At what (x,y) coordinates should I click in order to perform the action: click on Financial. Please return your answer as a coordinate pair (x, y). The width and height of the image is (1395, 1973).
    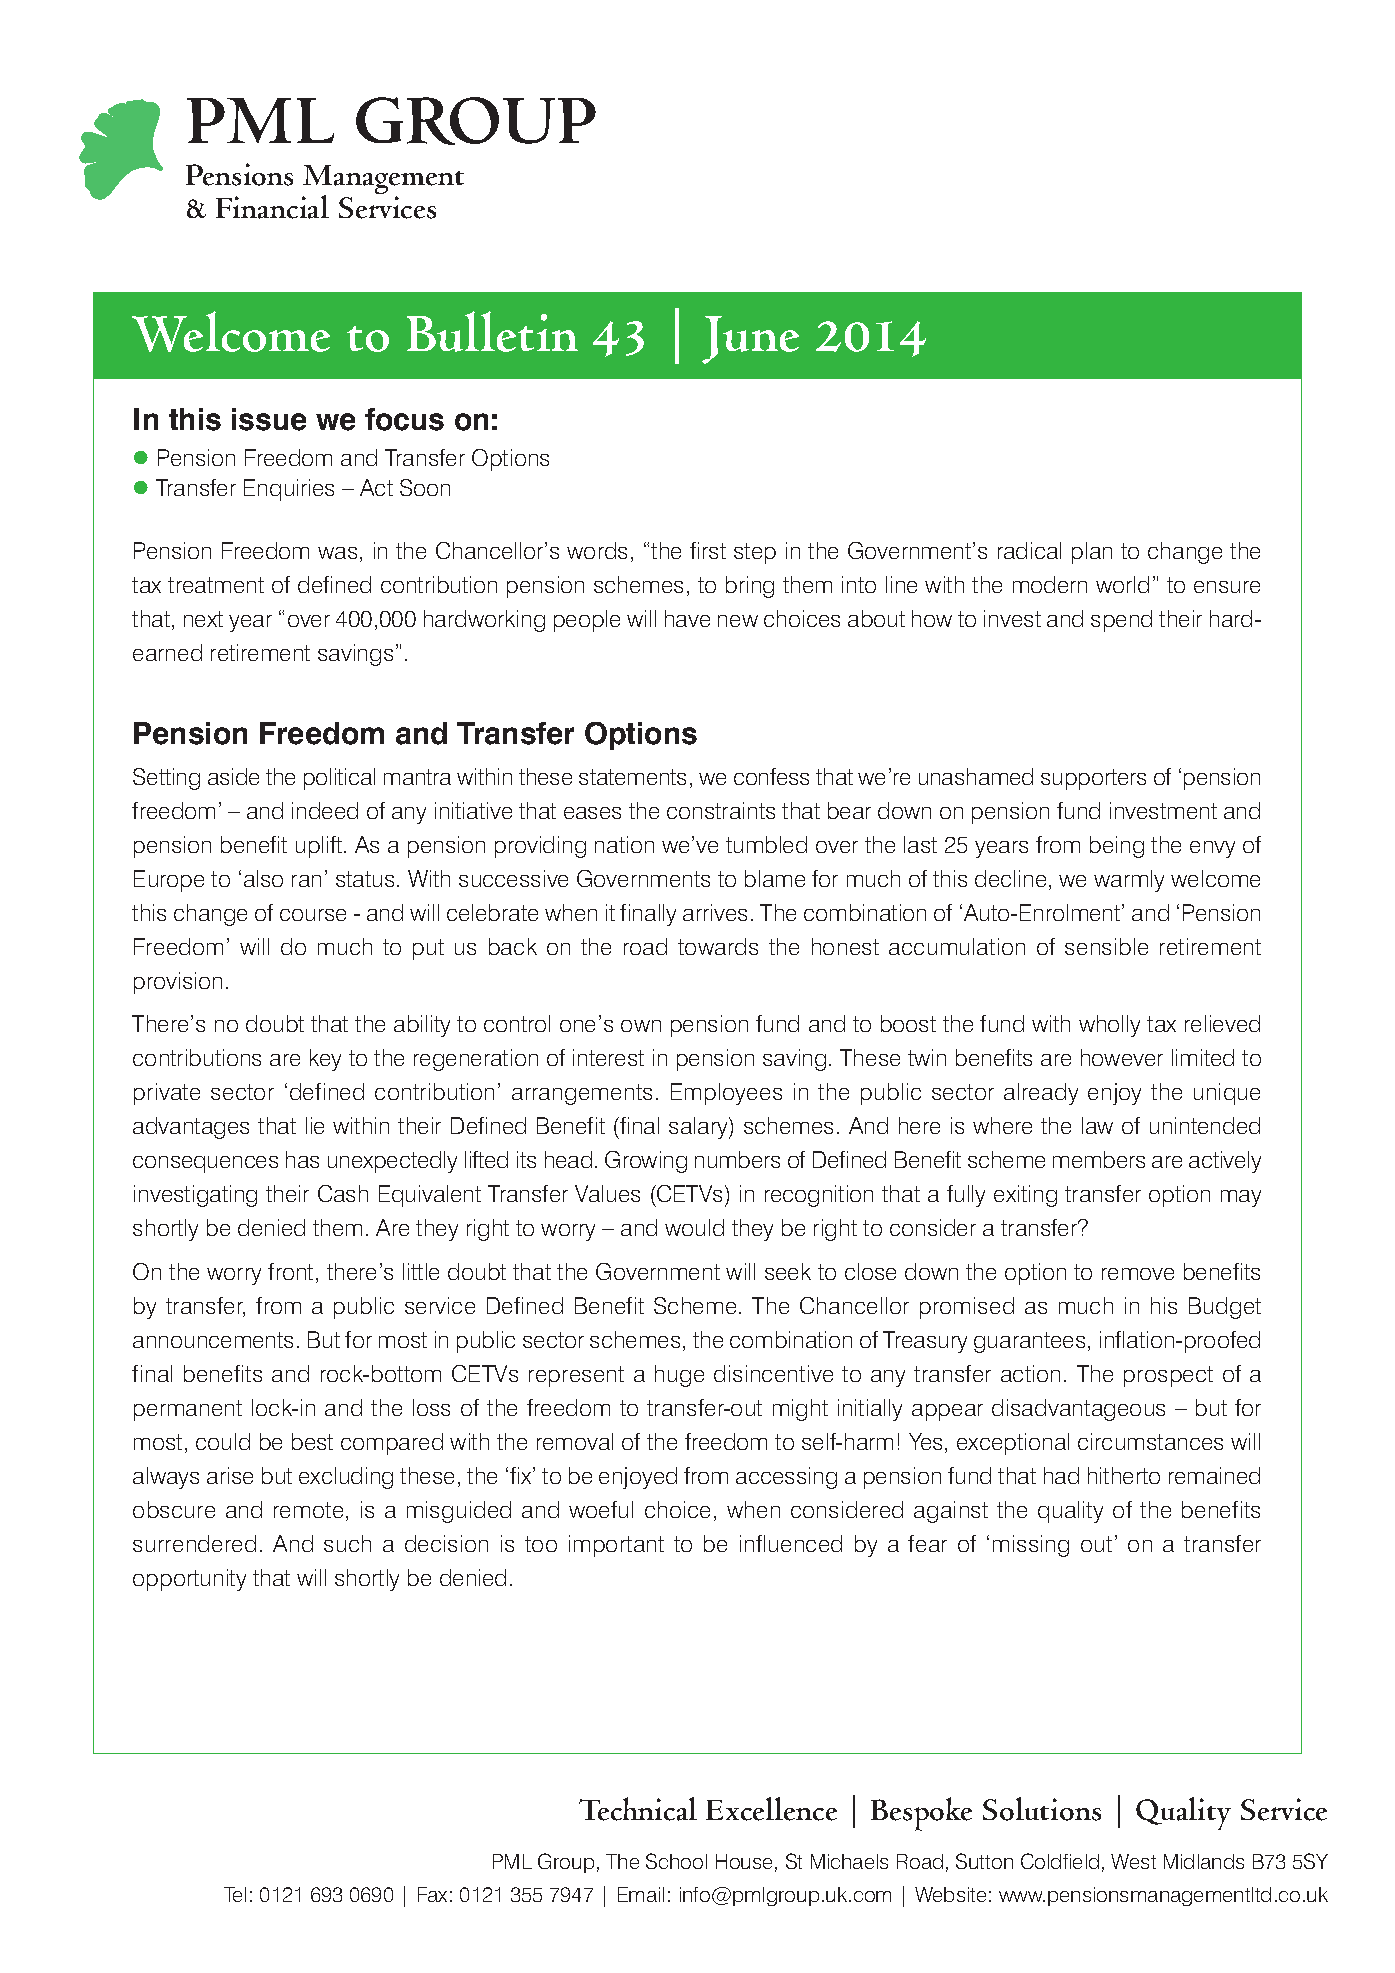
    Looking at the image, I should click on (272, 207).
